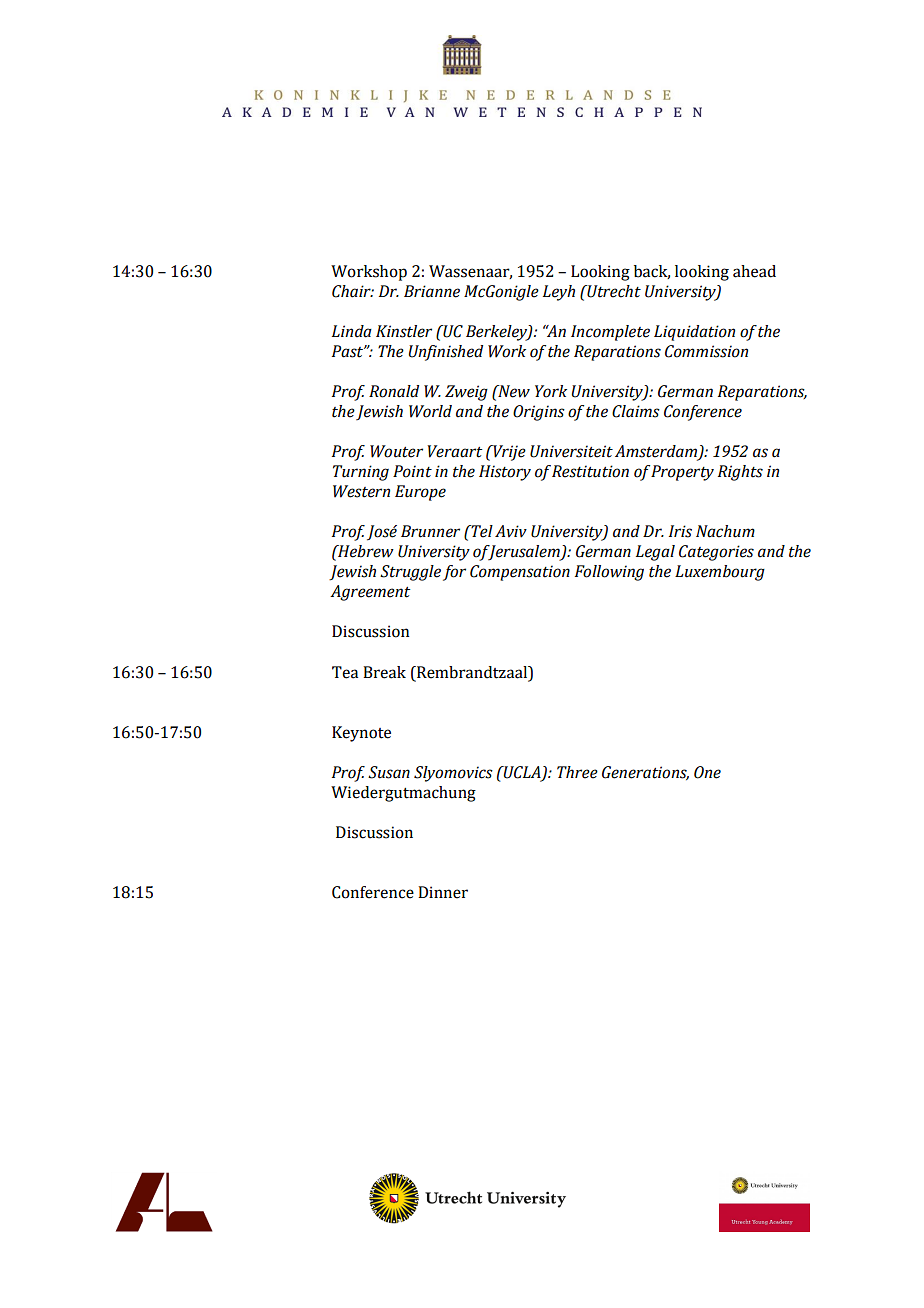 This screenshot has height=1308, width=924. I want to click on Linda, so click(352, 331).
